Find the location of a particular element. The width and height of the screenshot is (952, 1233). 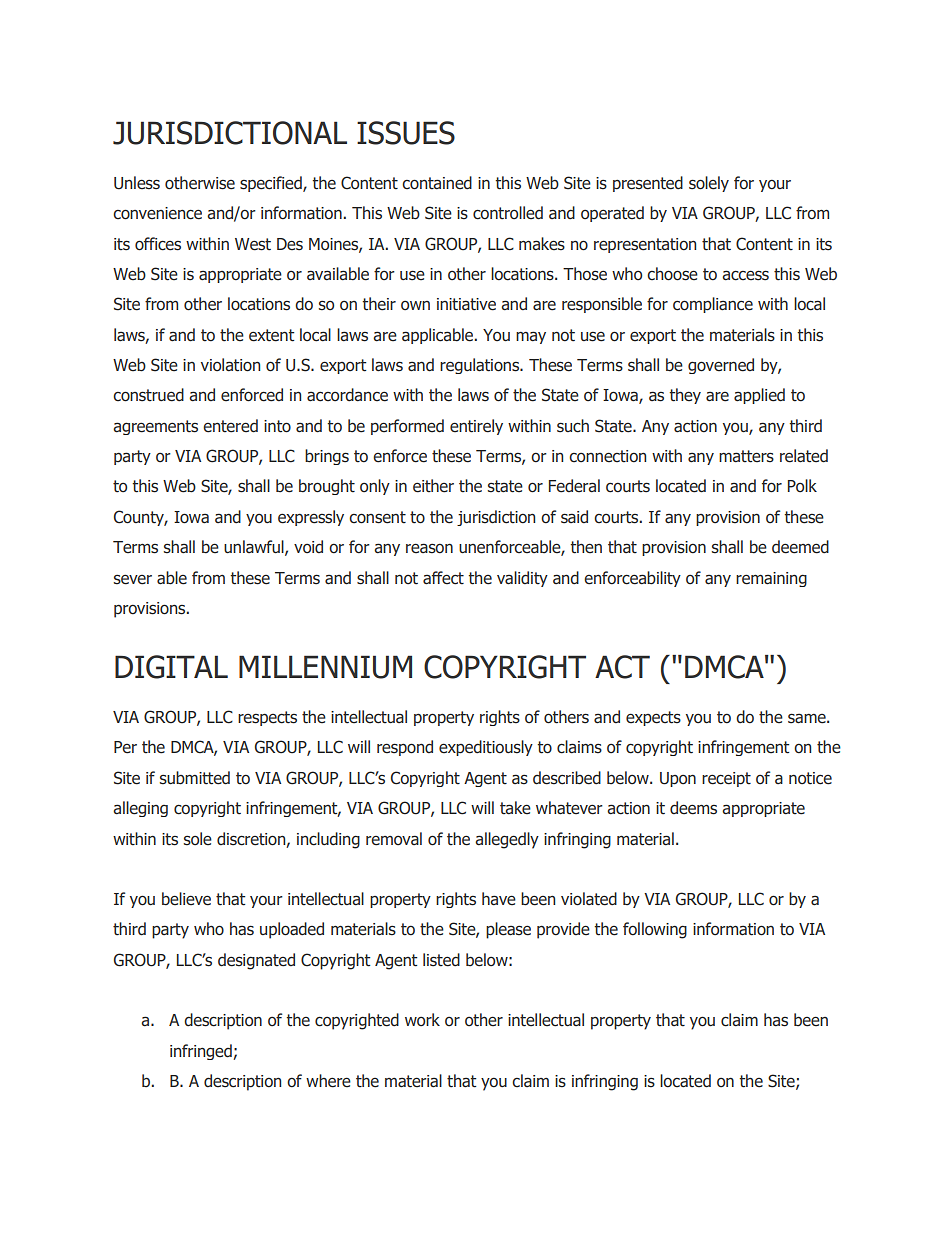

sever is located at coordinates (133, 579).
